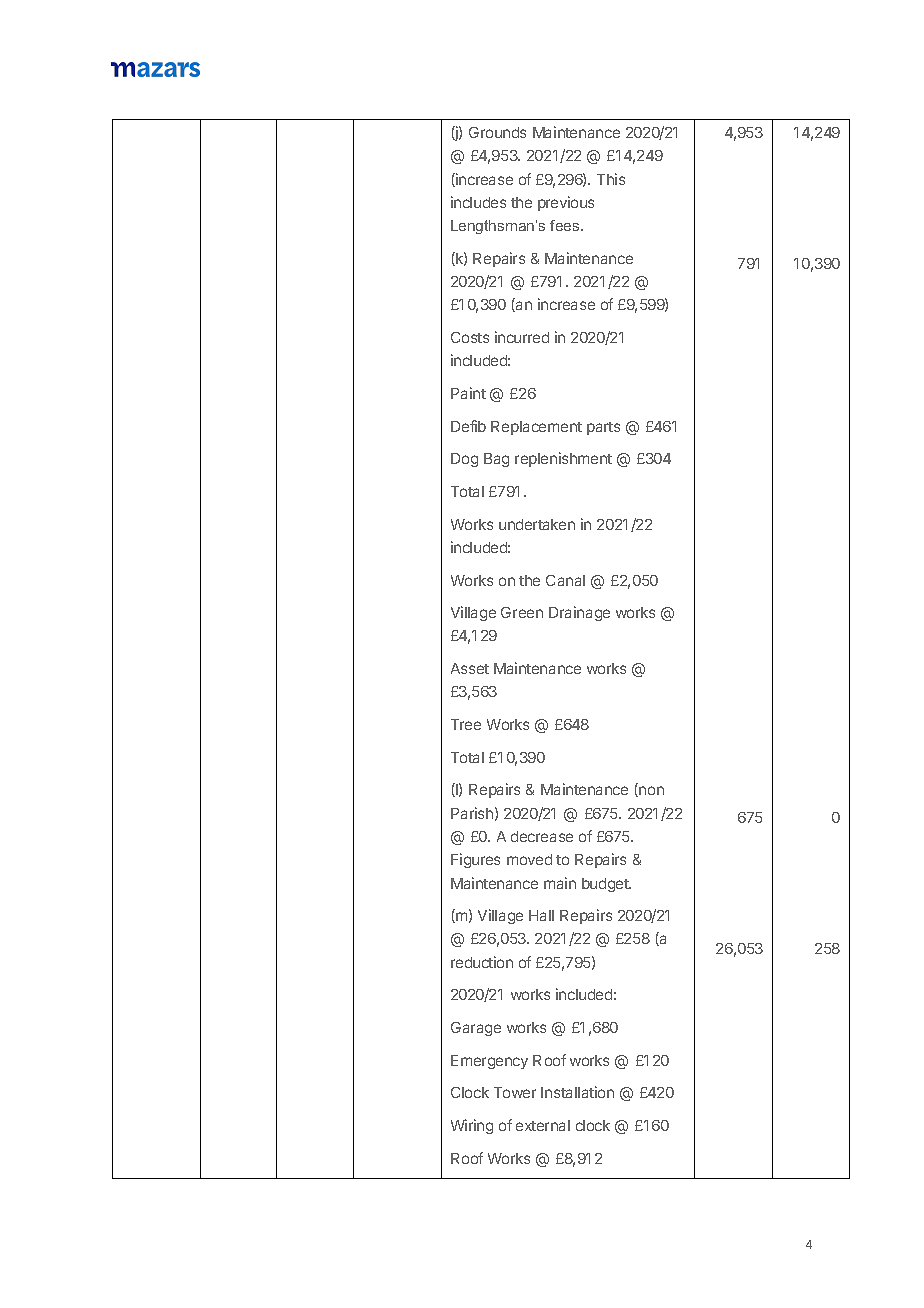 This screenshot has height=1308, width=924. Describe the element at coordinates (606, 885) in the screenshot. I see `budget` at that location.
